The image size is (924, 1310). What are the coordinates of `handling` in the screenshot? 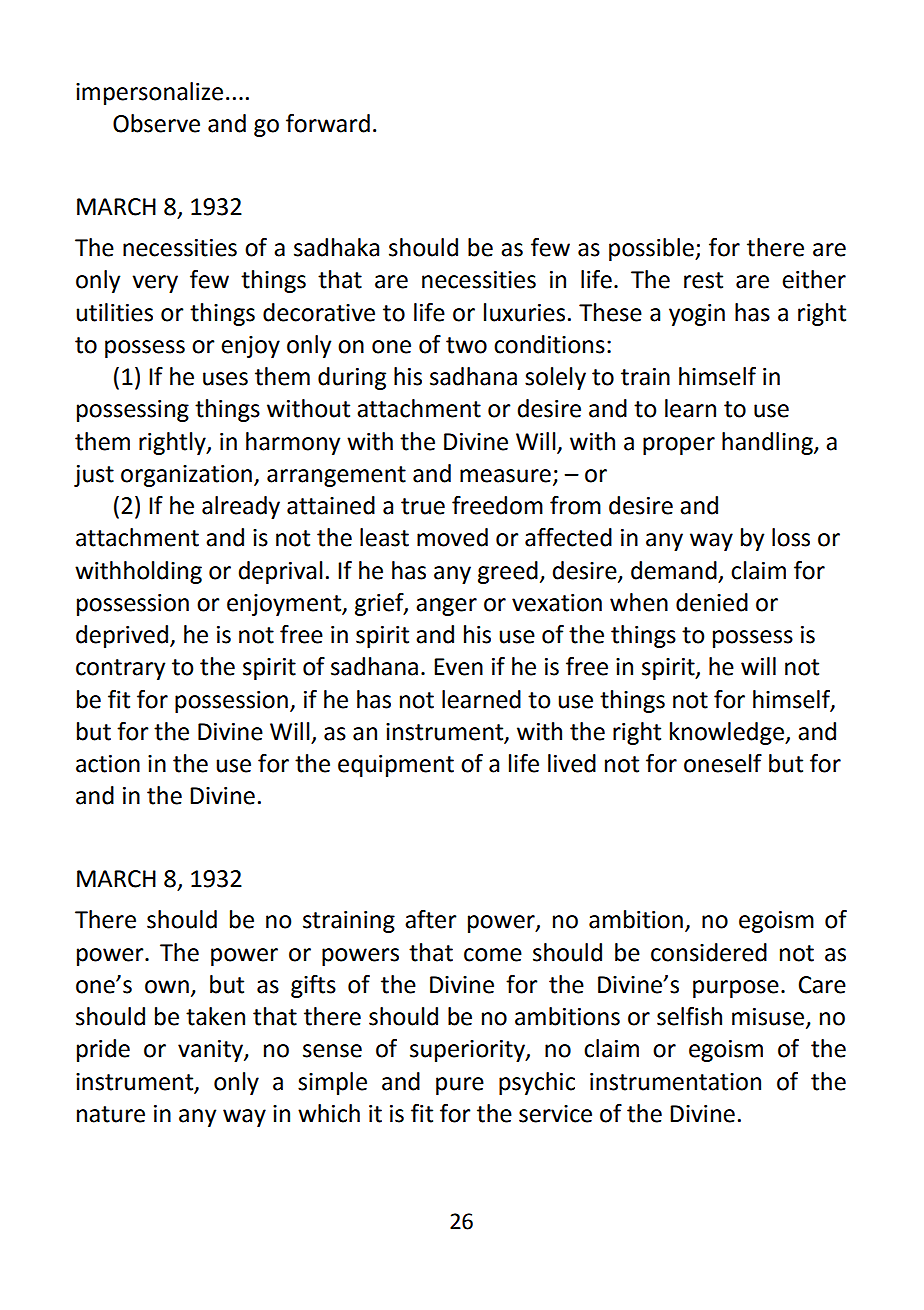 It's located at (768, 443).
